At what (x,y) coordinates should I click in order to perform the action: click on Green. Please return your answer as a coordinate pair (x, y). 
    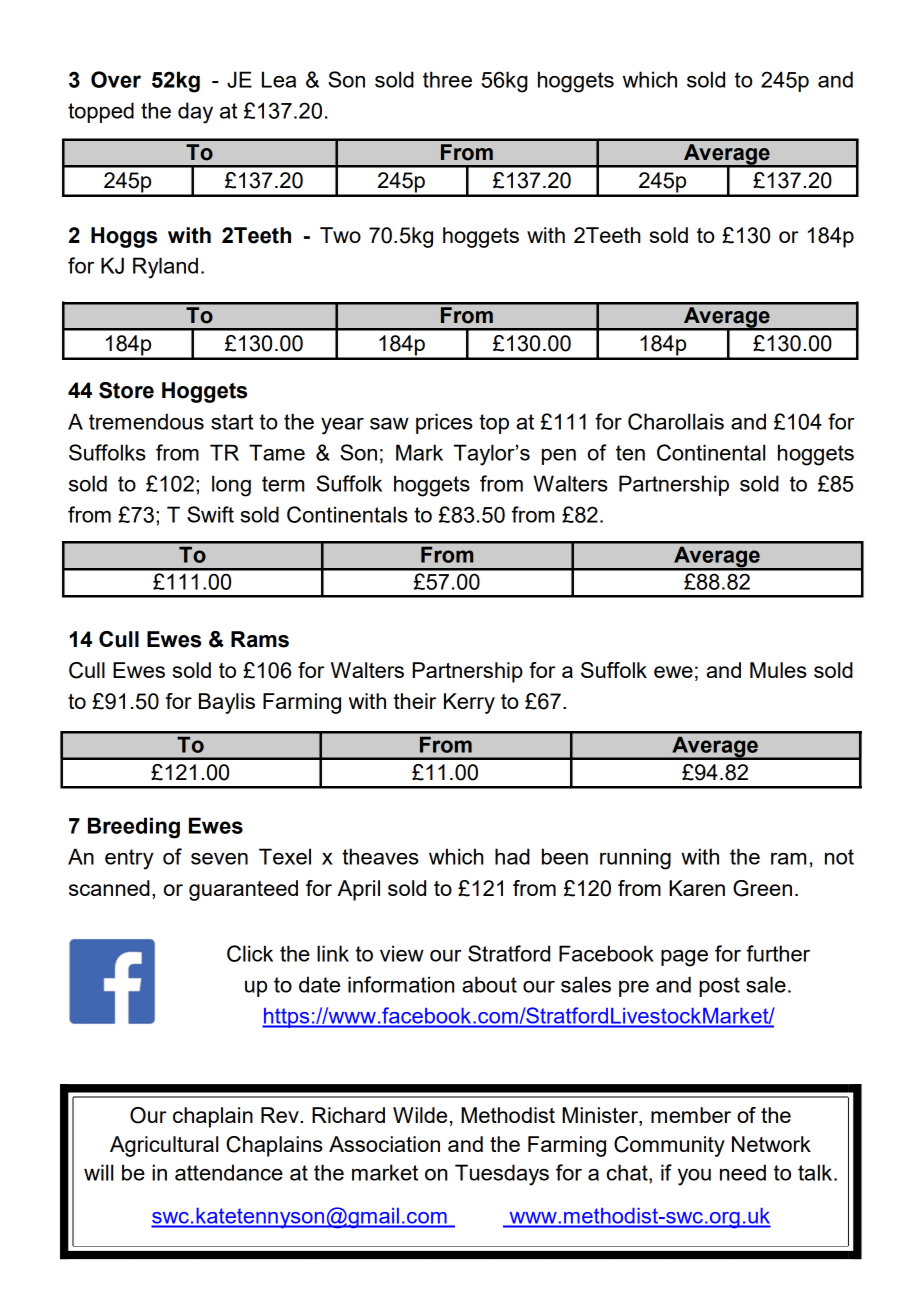
    Looking at the image, I should click on (762, 888).
